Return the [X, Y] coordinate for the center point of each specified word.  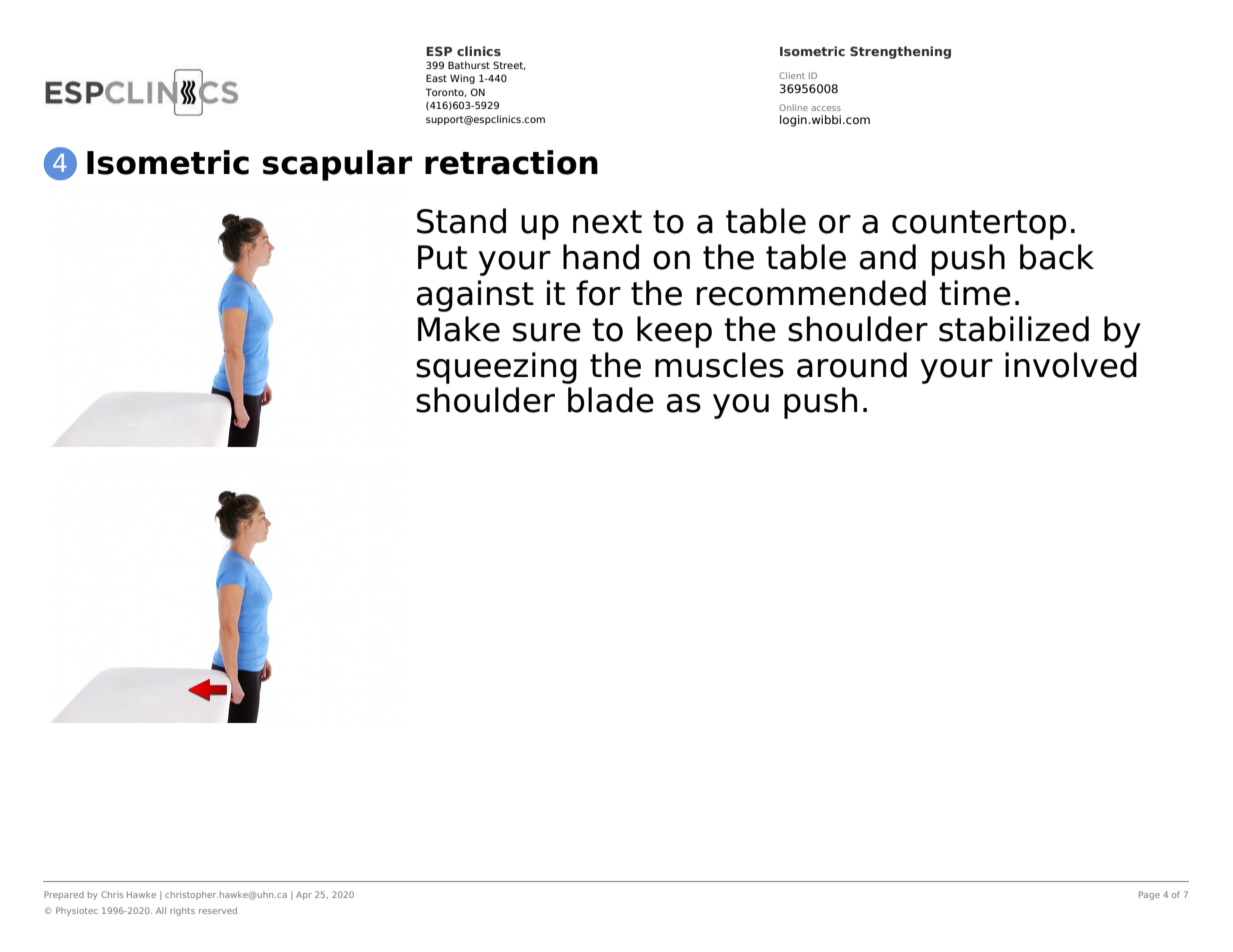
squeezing [496, 368]
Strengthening [900, 52]
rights [182, 911]
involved [1071, 365]
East [436, 78]
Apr [304, 895]
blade [611, 400]
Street [509, 65]
